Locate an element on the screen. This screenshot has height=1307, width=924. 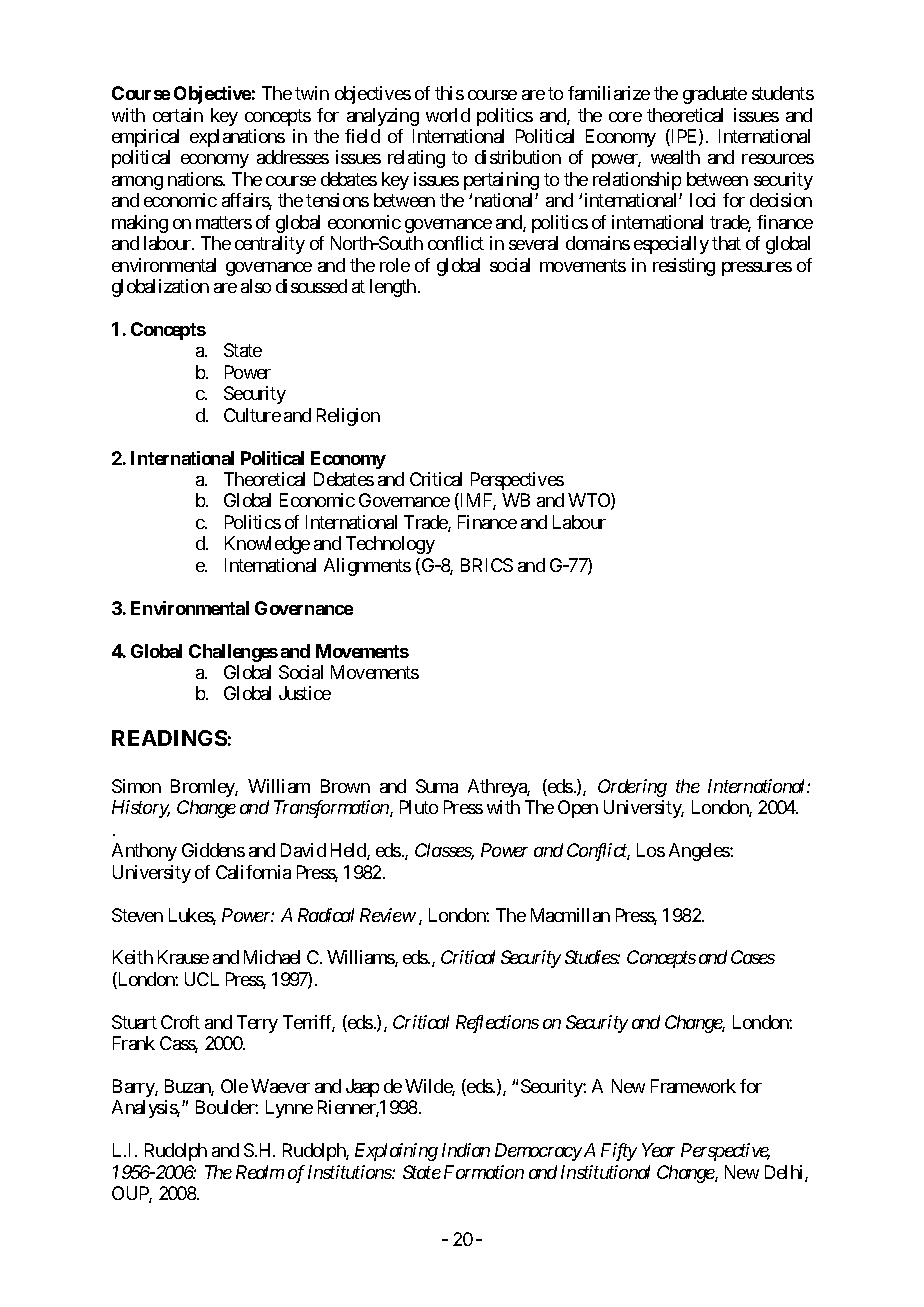
Framework is located at coordinates (693, 1086).
